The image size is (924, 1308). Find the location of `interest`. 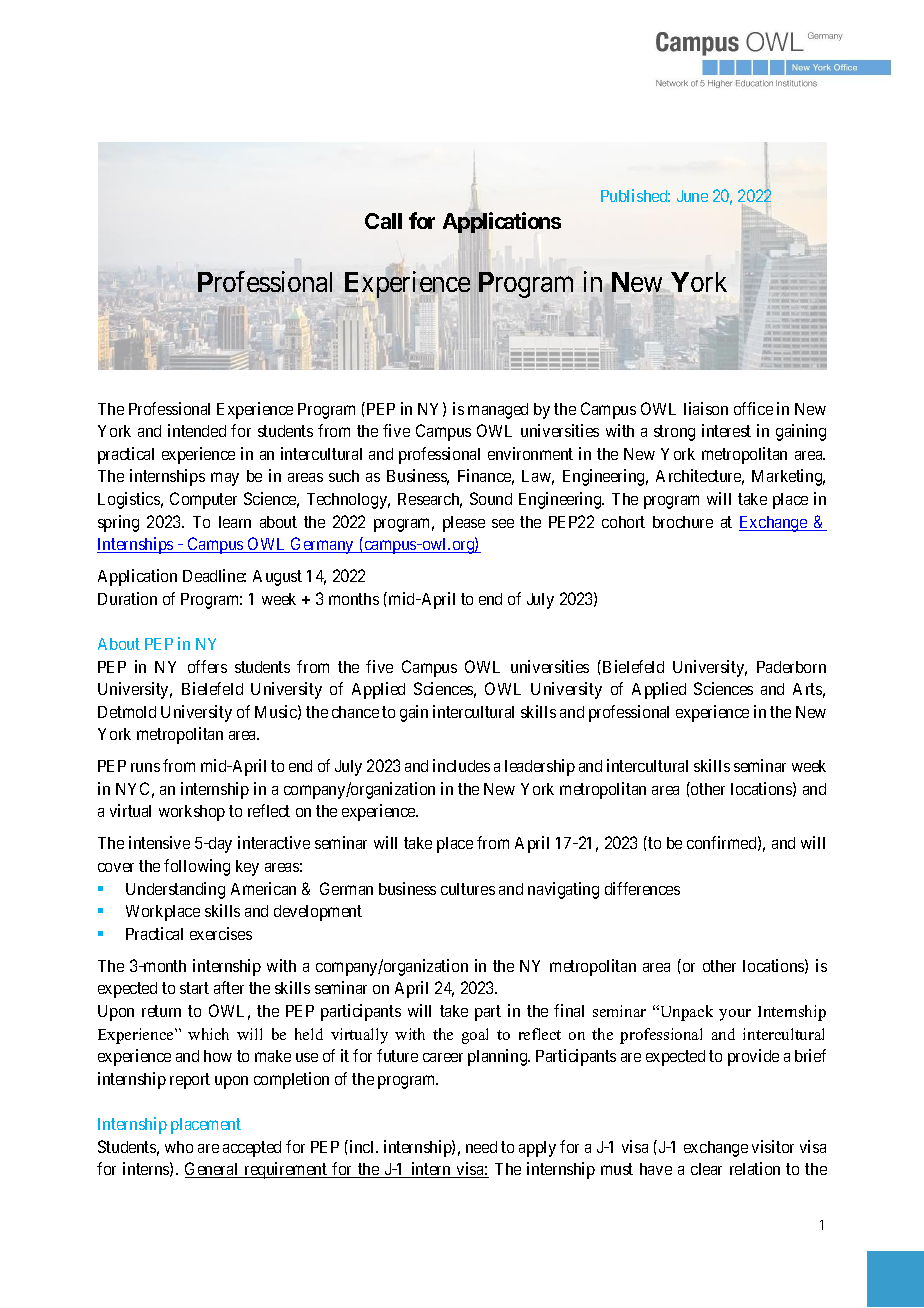

interest is located at coordinates (726, 430).
